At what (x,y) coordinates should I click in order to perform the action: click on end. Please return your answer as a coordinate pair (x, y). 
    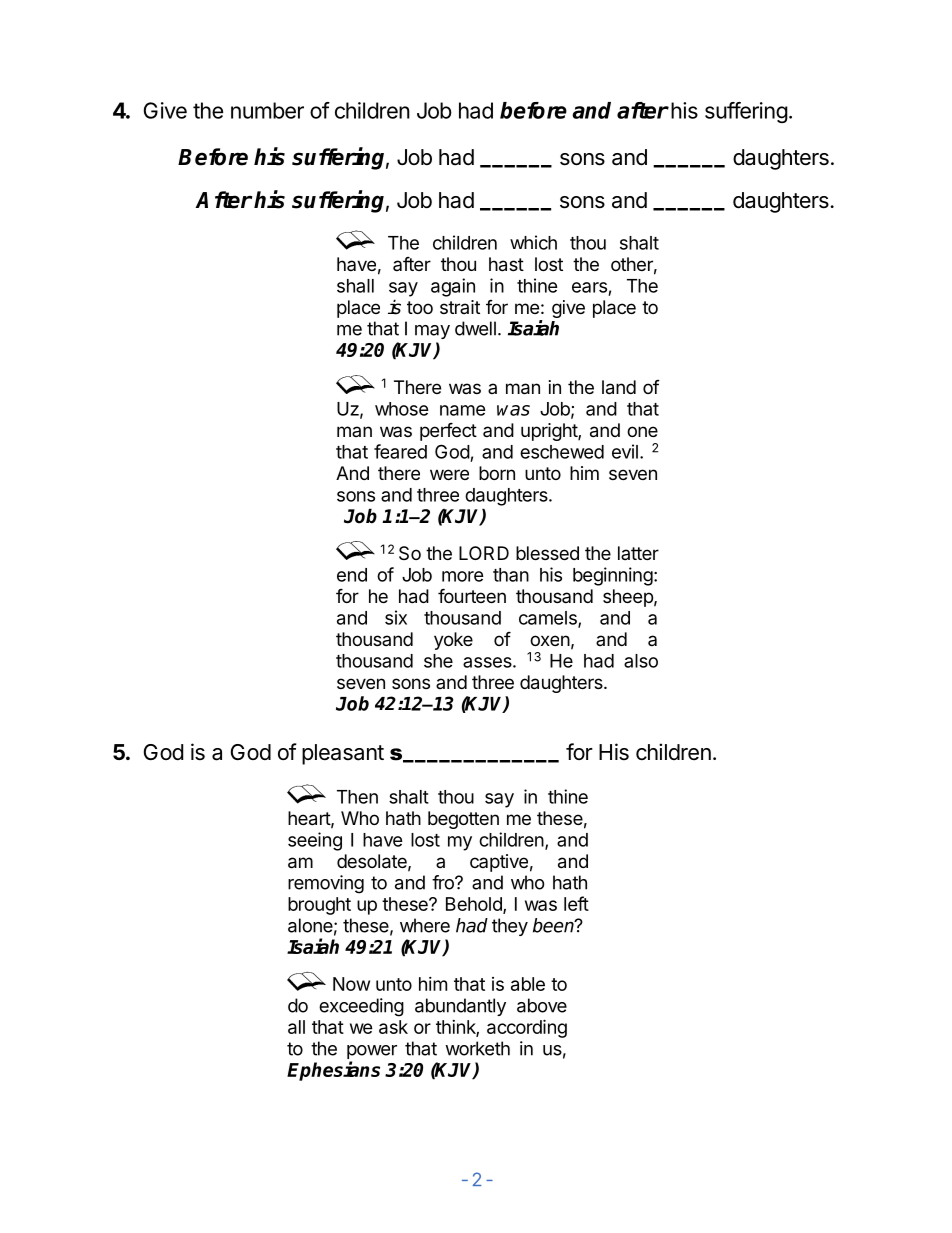
    Looking at the image, I should click on (352, 575).
